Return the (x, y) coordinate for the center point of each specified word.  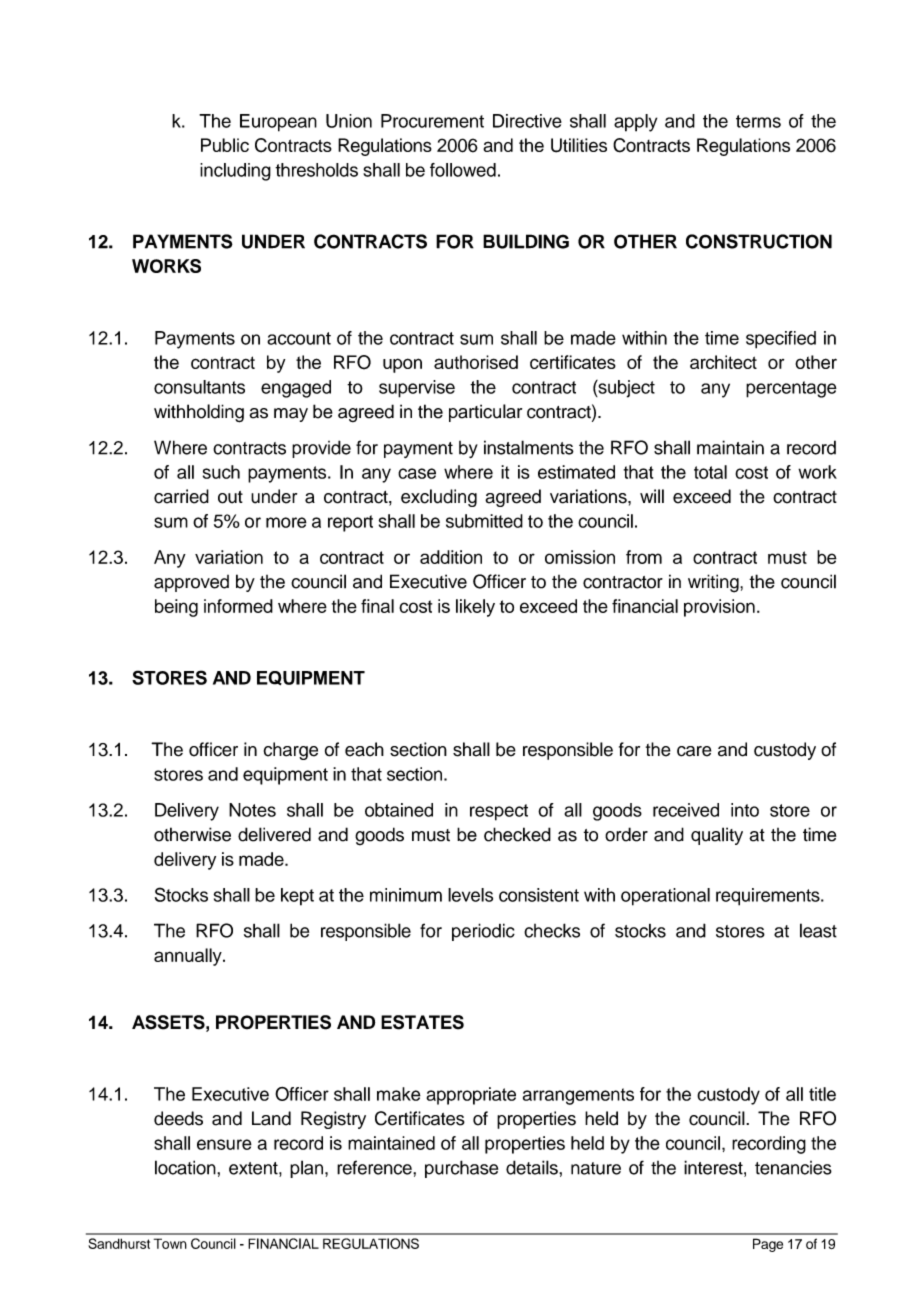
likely (475, 608)
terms (758, 121)
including (235, 172)
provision (719, 608)
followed (463, 170)
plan (308, 1169)
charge (291, 751)
